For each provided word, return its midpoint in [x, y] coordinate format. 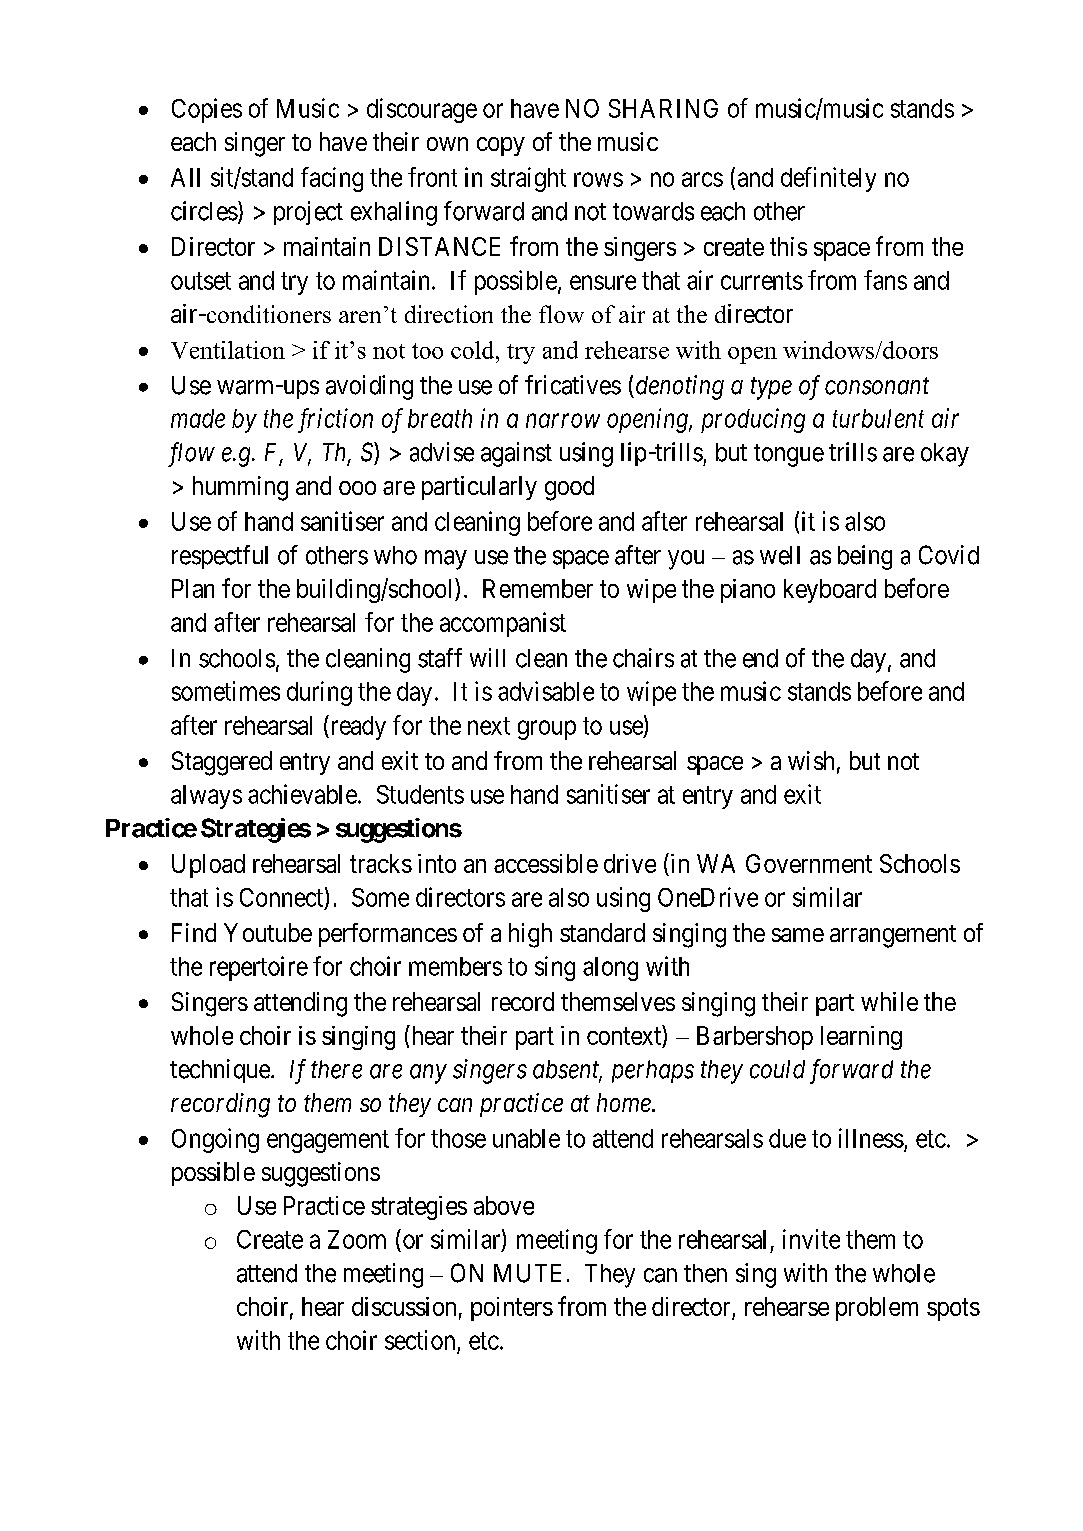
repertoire [259, 968]
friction [335, 420]
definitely [828, 179]
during [319, 693]
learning [861, 1038]
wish [811, 760]
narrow [563, 421]
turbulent [878, 418]
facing [332, 179]
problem [877, 1309]
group [547, 730]
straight [528, 179]
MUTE [527, 1273]
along [610, 969]
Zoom [357, 1239]
